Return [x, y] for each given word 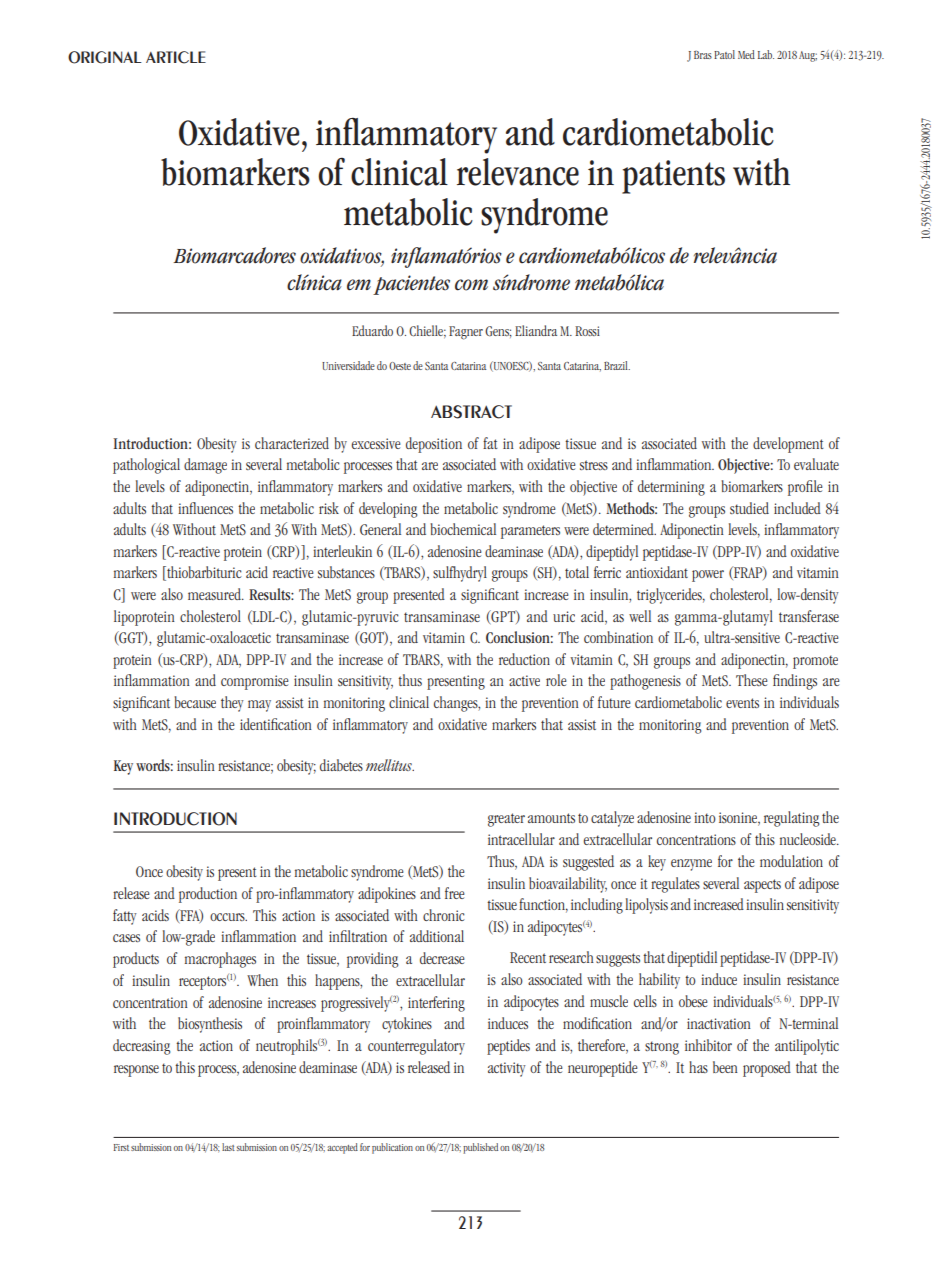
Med [746, 54]
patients [673, 177]
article [176, 57]
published [480, 1148]
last [228, 1147]
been [725, 1067]
